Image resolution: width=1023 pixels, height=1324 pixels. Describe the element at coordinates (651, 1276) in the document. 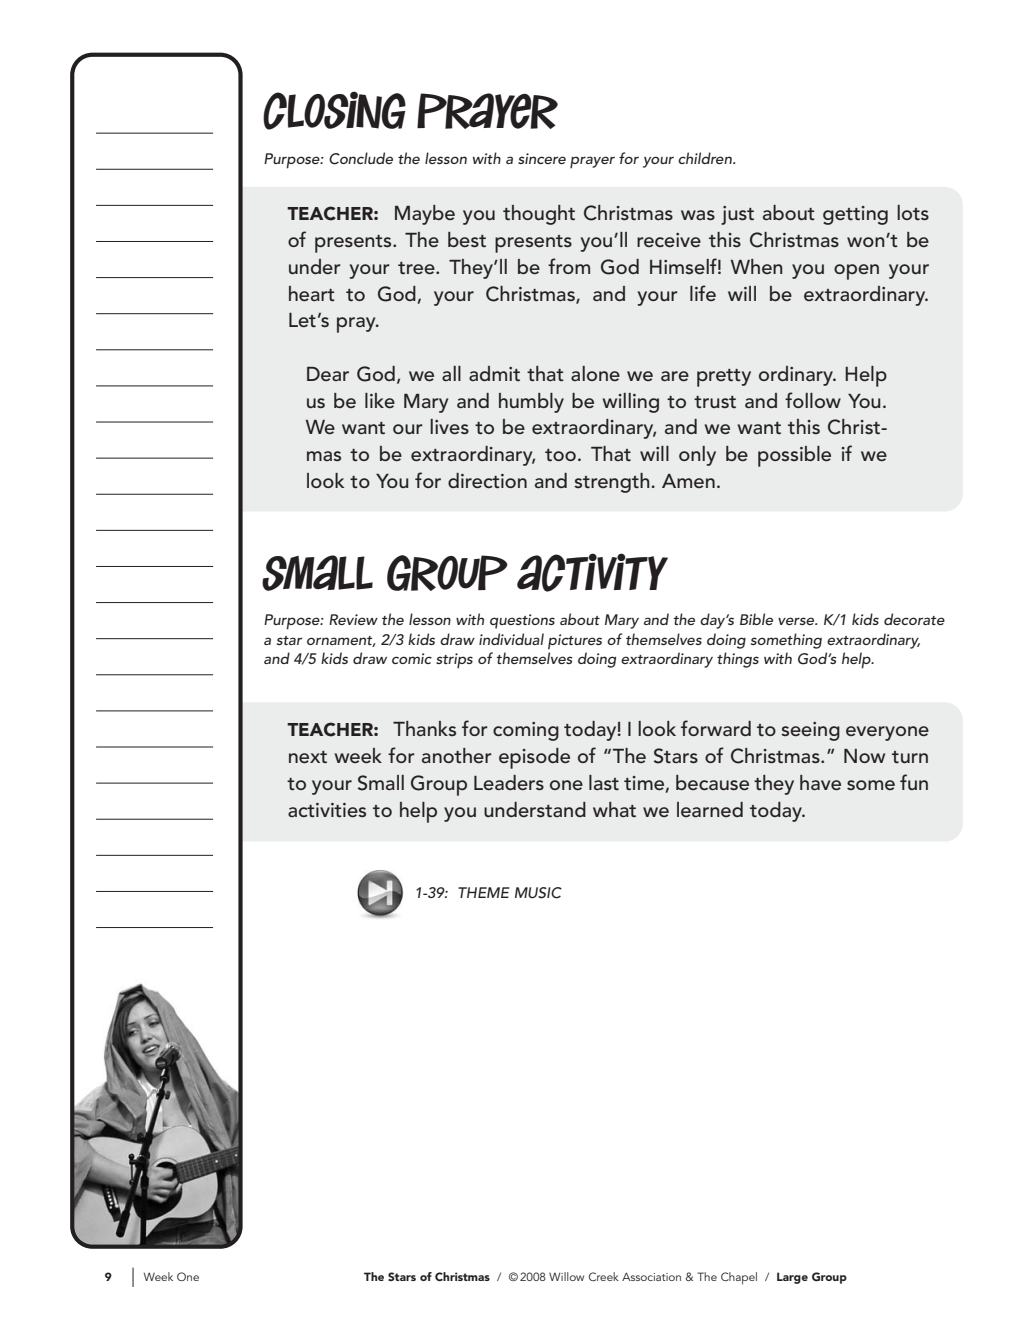

I see `Association` at that location.
